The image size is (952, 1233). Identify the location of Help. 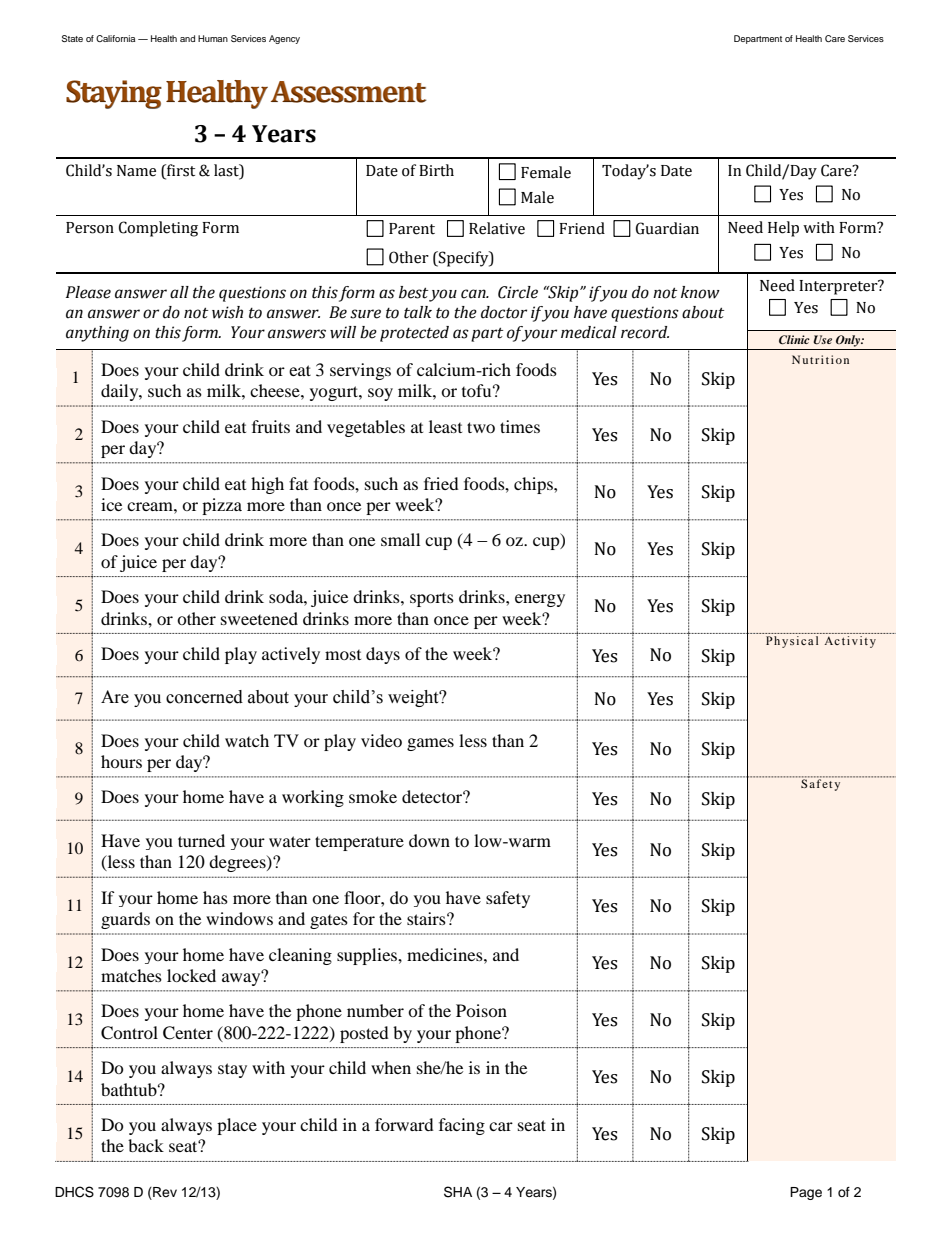
(783, 229).
